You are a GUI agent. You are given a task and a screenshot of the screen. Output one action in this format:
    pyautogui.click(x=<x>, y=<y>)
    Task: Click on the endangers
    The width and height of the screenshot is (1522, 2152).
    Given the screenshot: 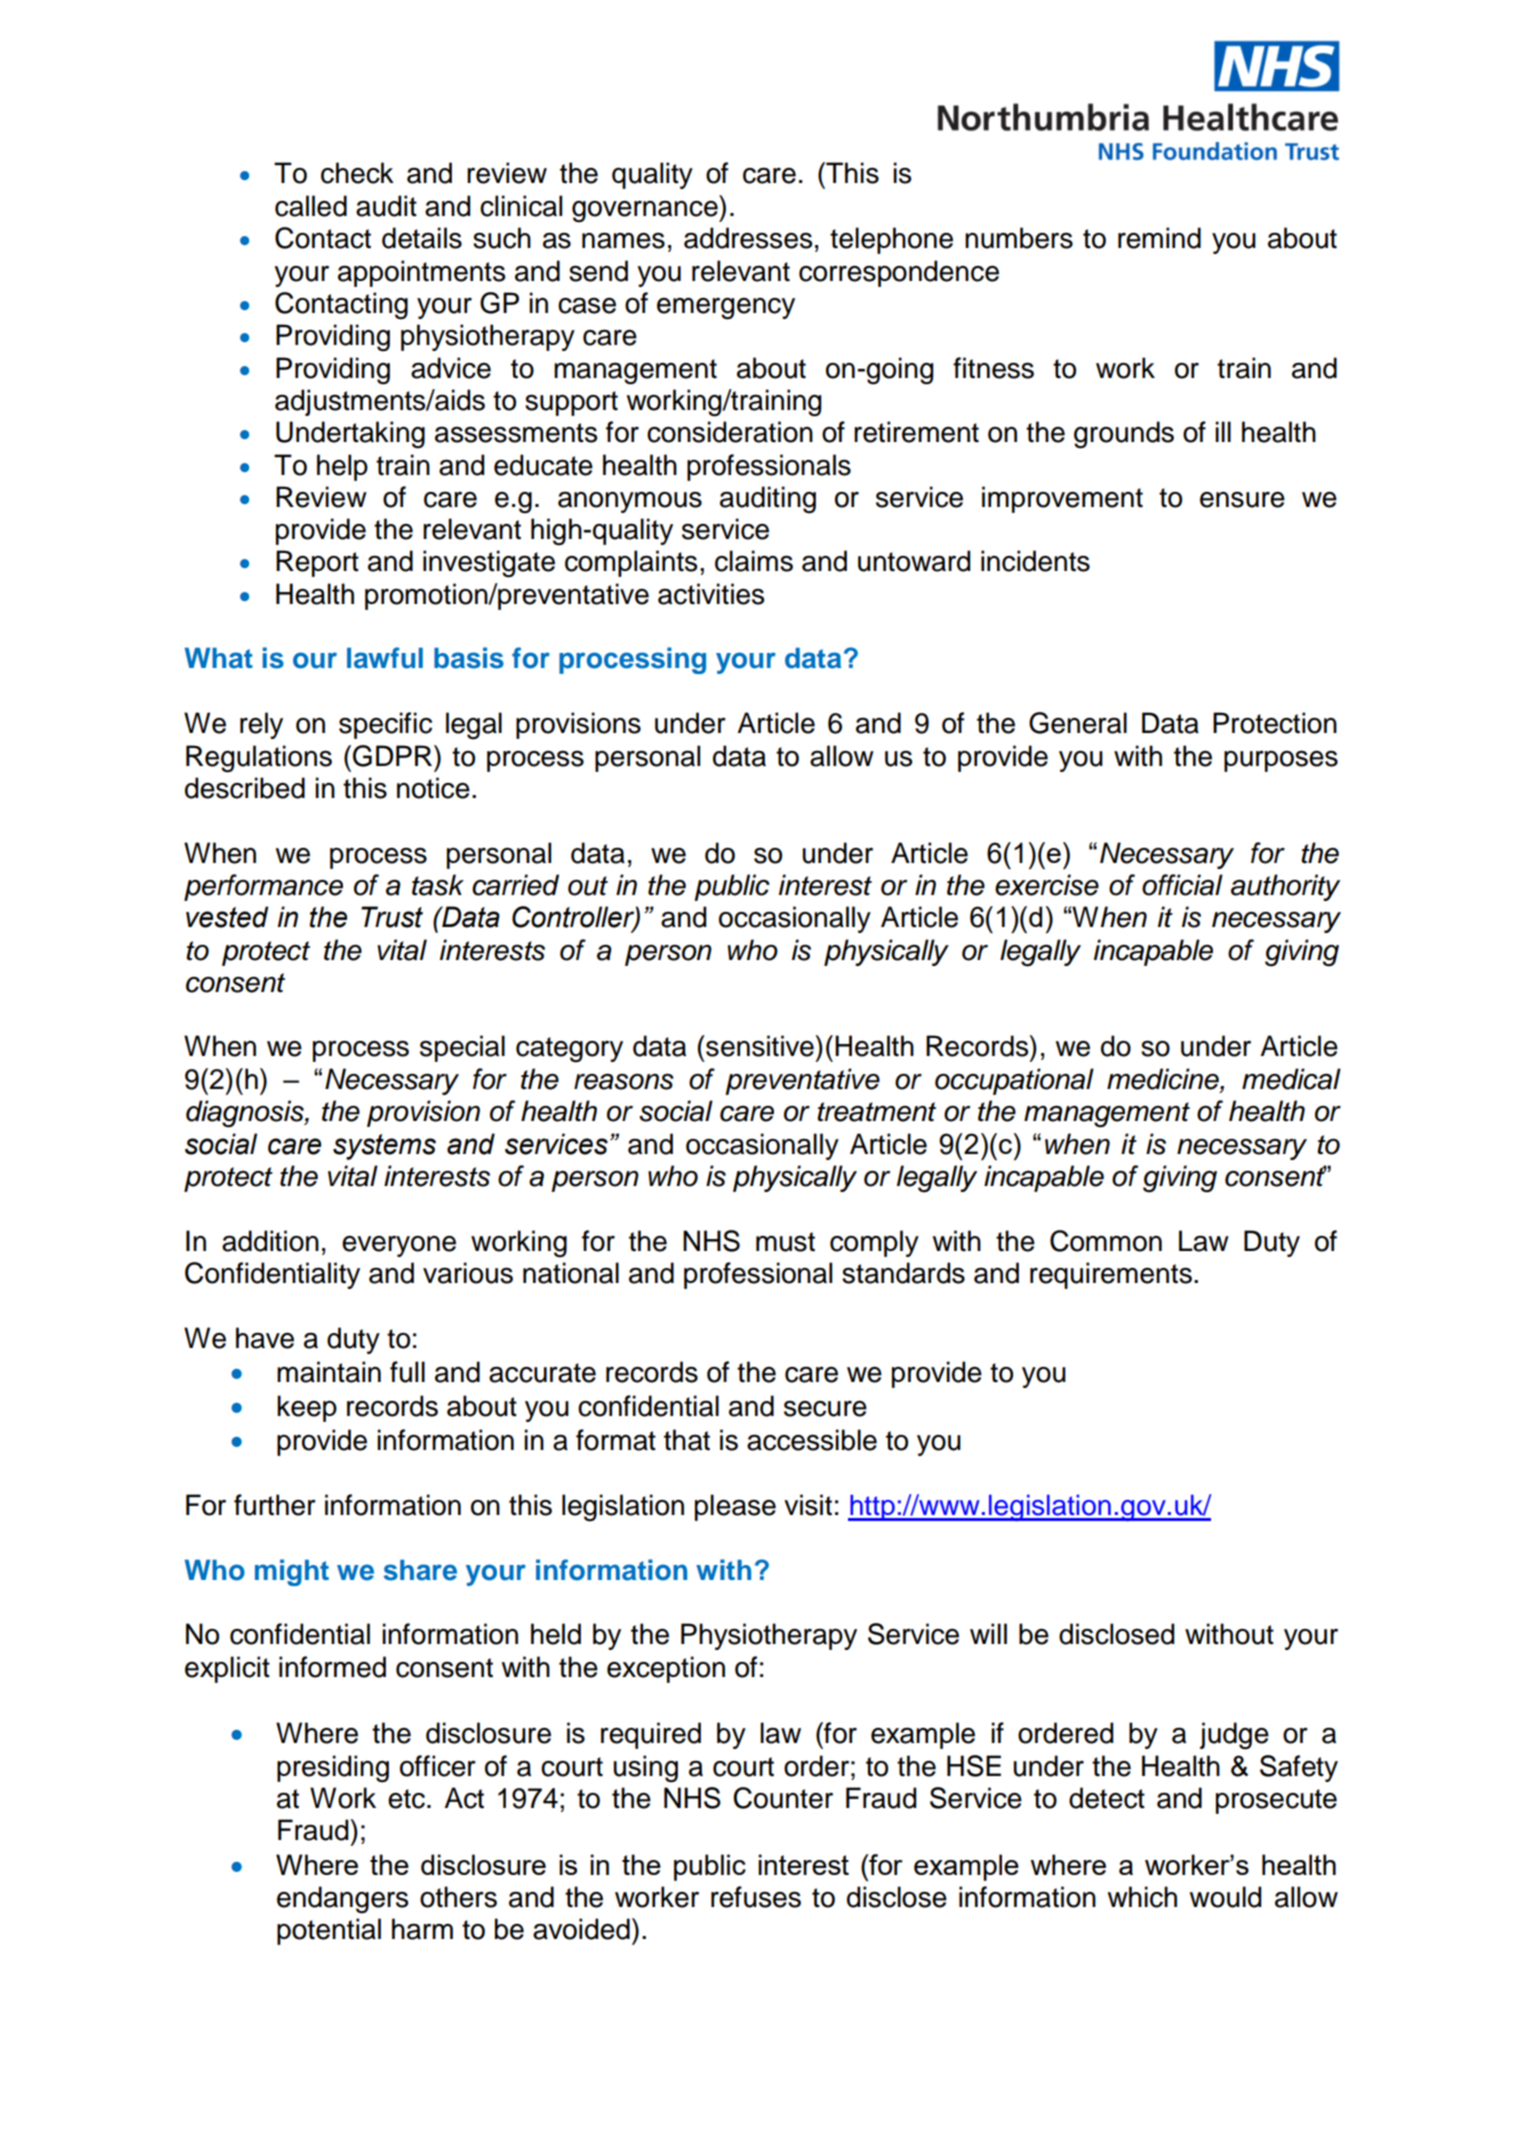 What is the action you would take?
    pyautogui.click(x=342, y=1900)
